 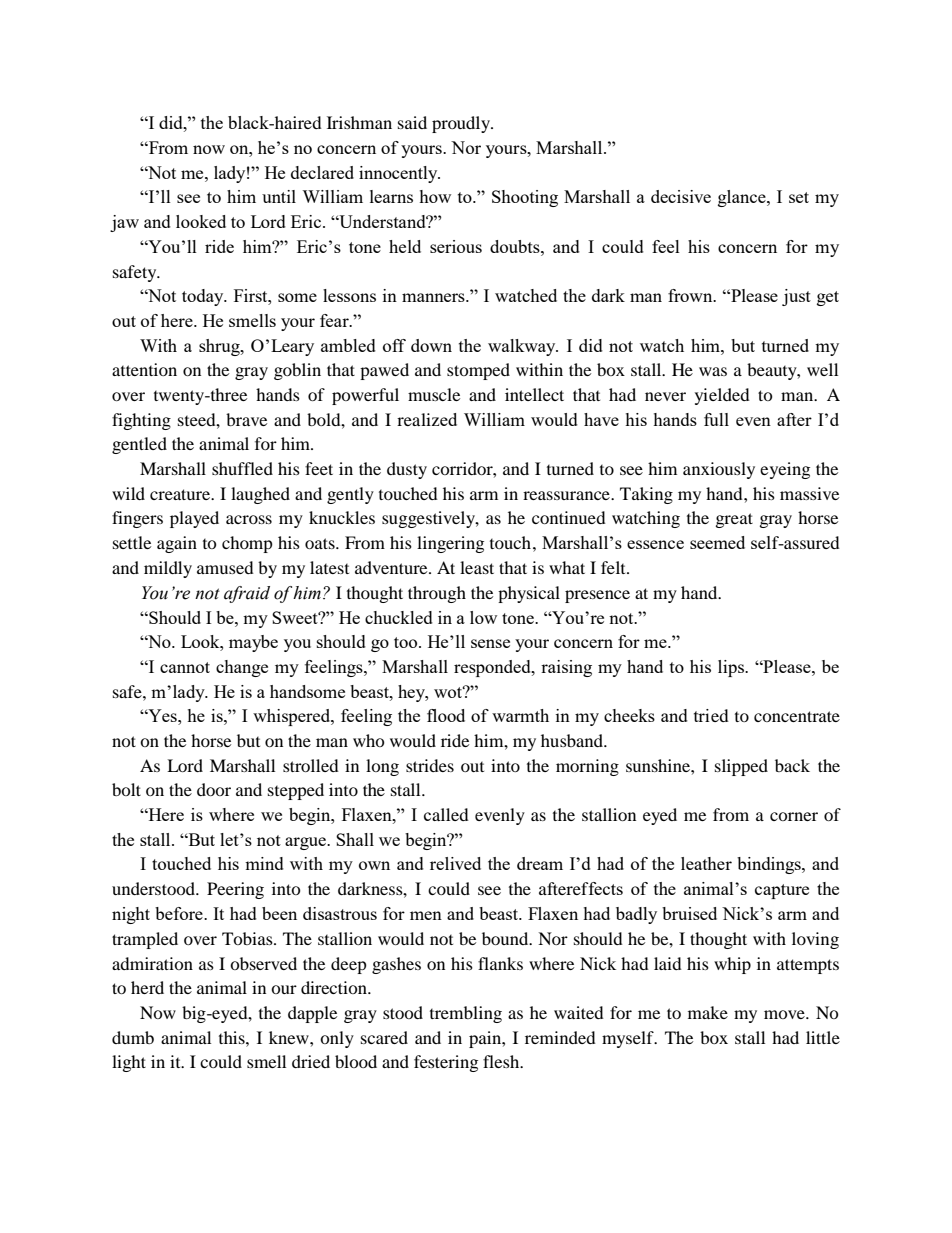 What do you see at coordinates (462, 124) in the screenshot?
I see `proudly` at bounding box center [462, 124].
